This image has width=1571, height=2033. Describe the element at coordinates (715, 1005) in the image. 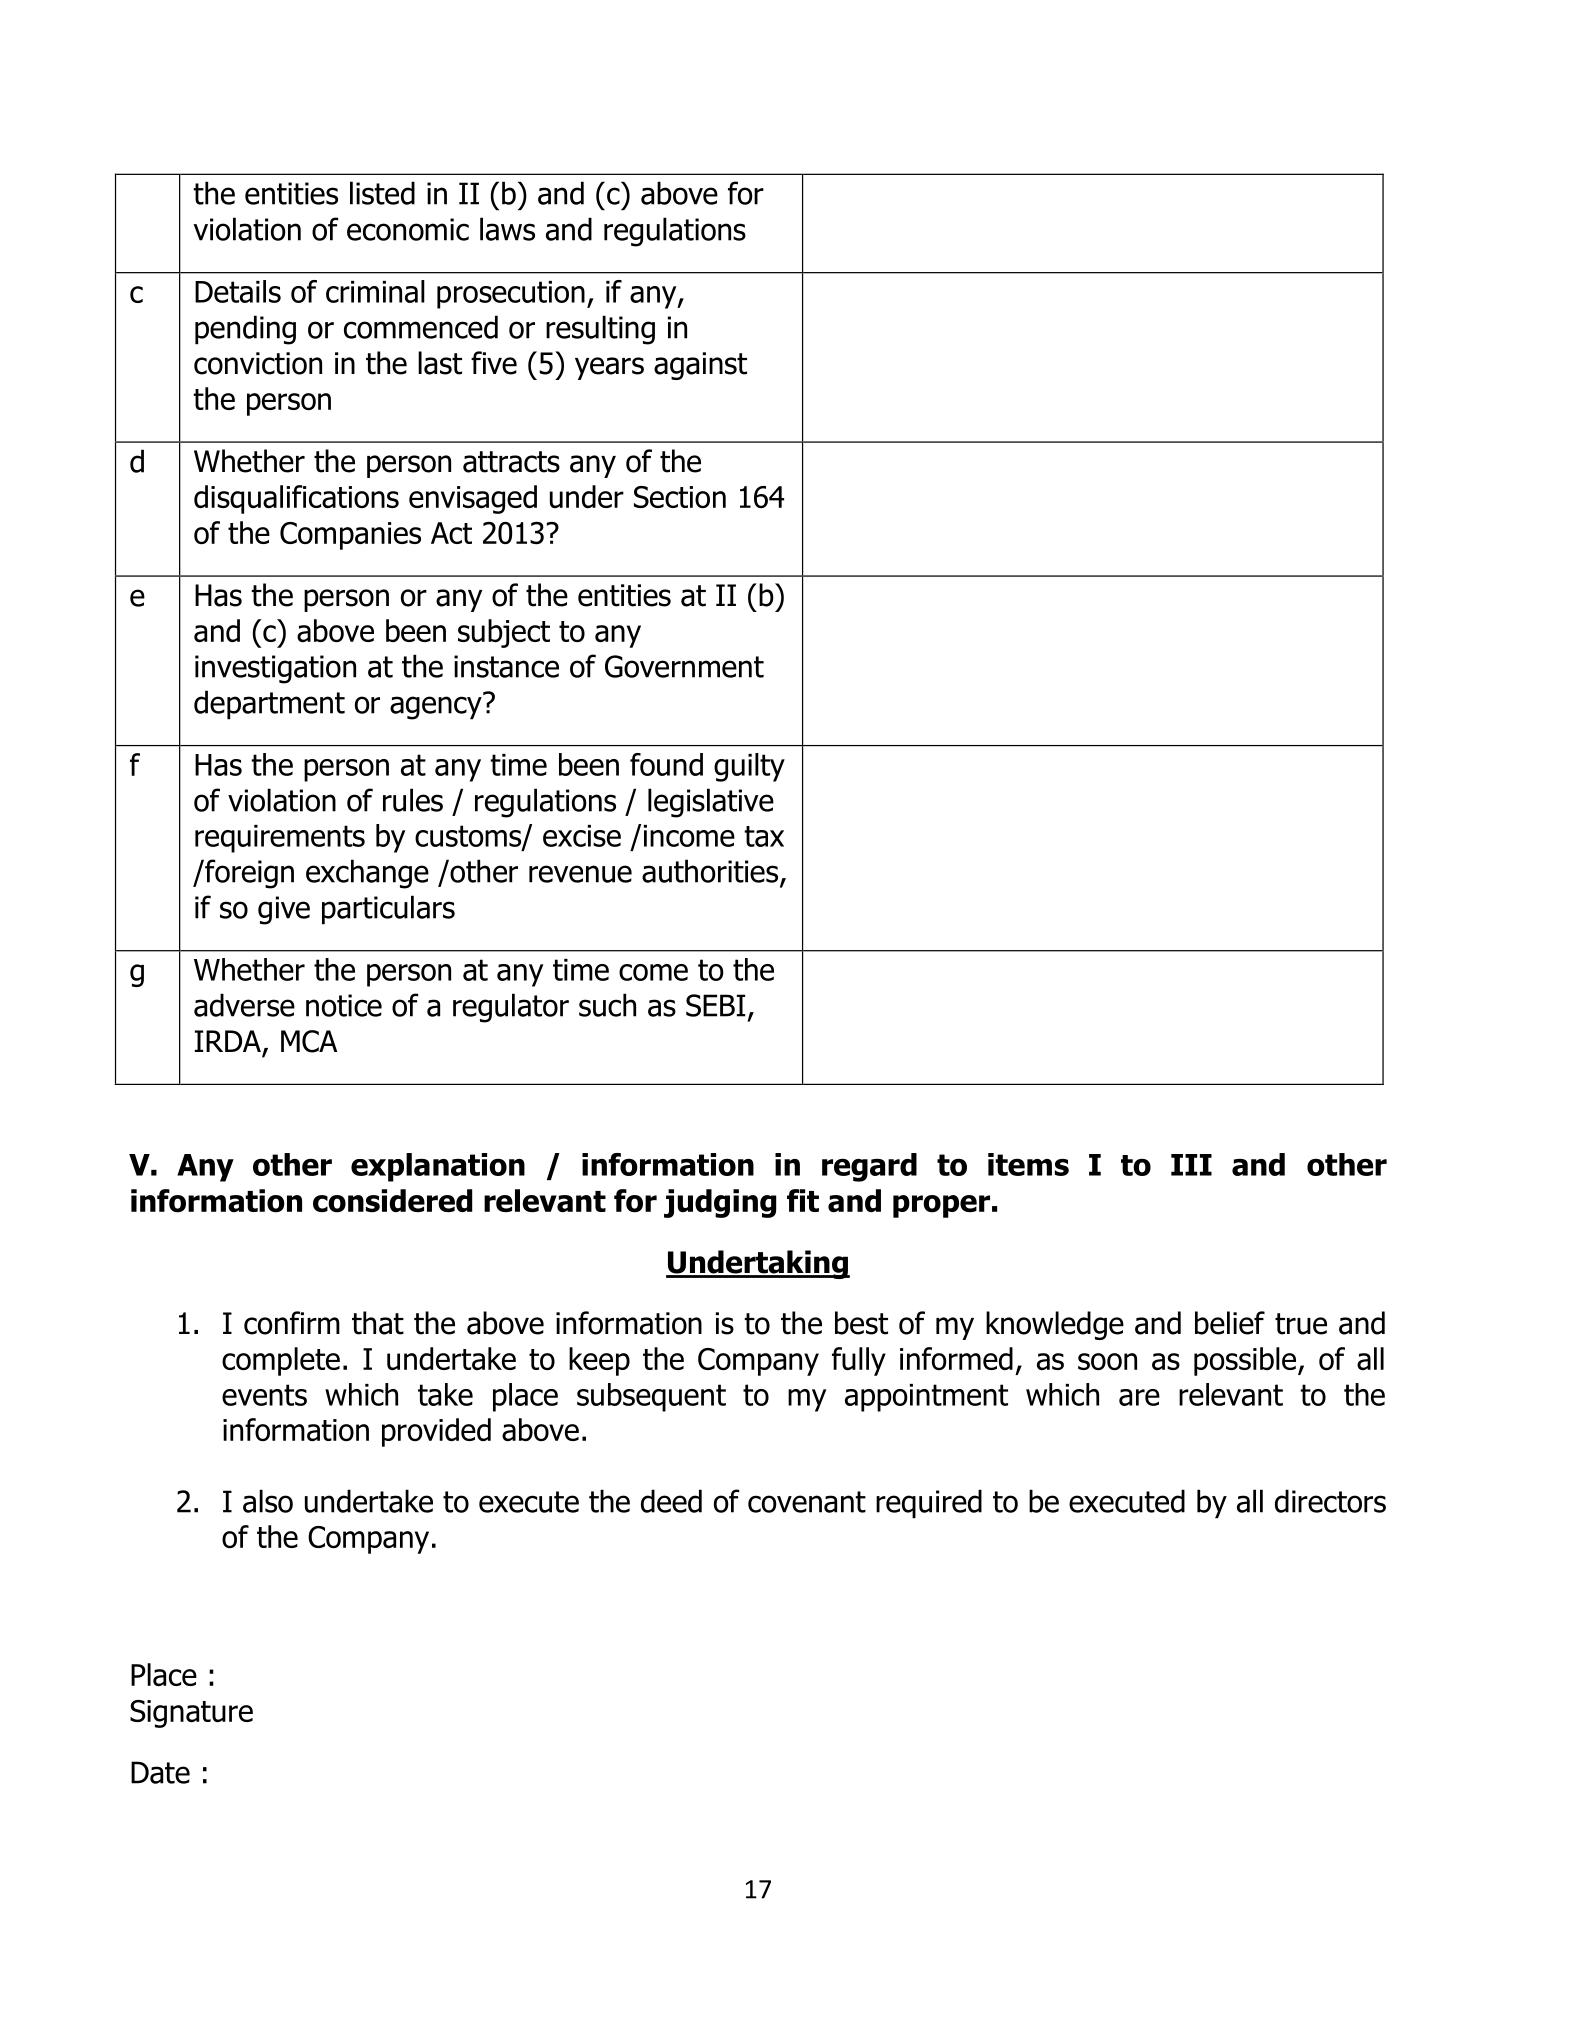

I see `SEBI` at that location.
